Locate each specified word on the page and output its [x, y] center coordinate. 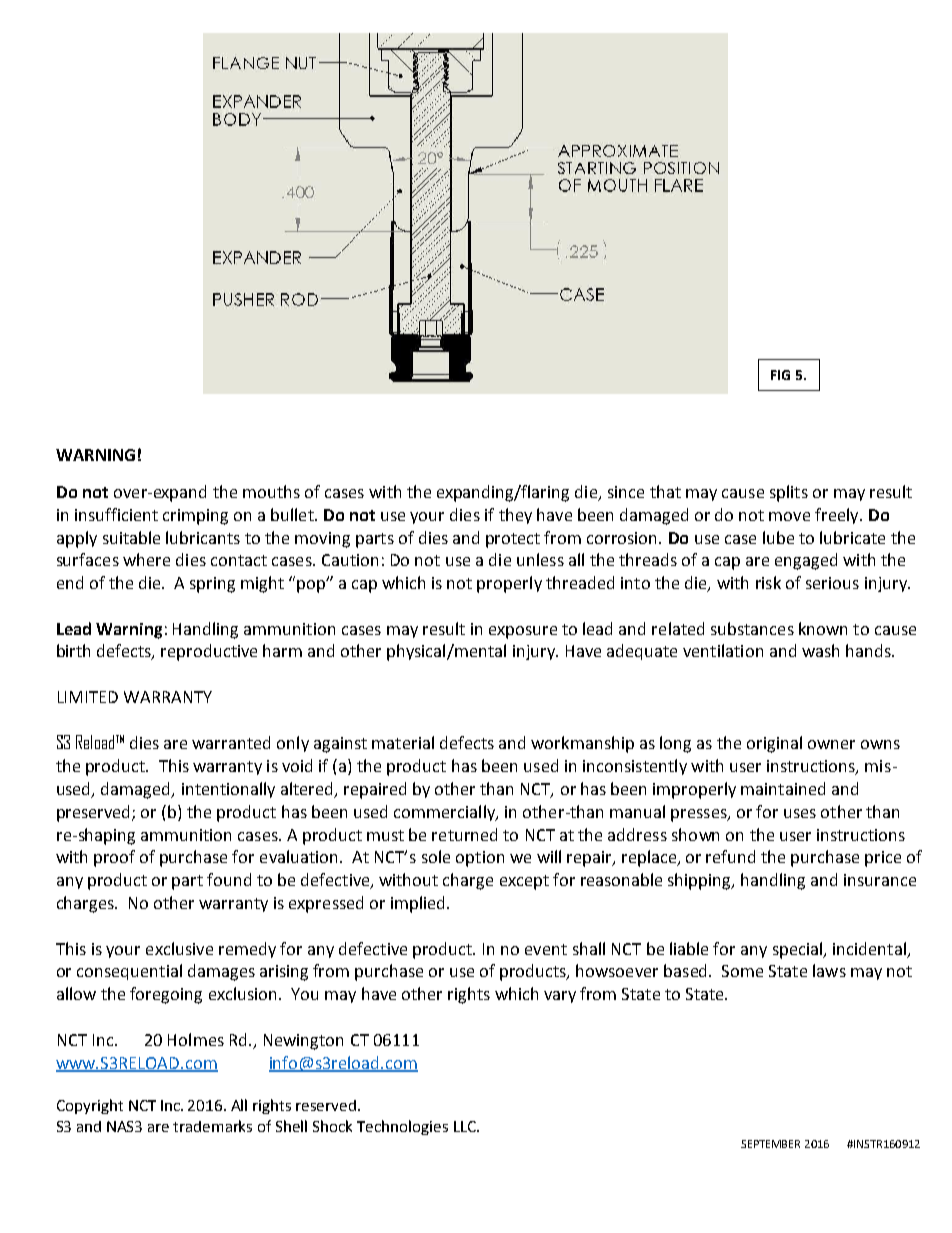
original [774, 744]
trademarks [212, 1126]
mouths [271, 491]
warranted [231, 742]
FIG [780, 375]
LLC [466, 1126]
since [626, 492]
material [403, 742]
